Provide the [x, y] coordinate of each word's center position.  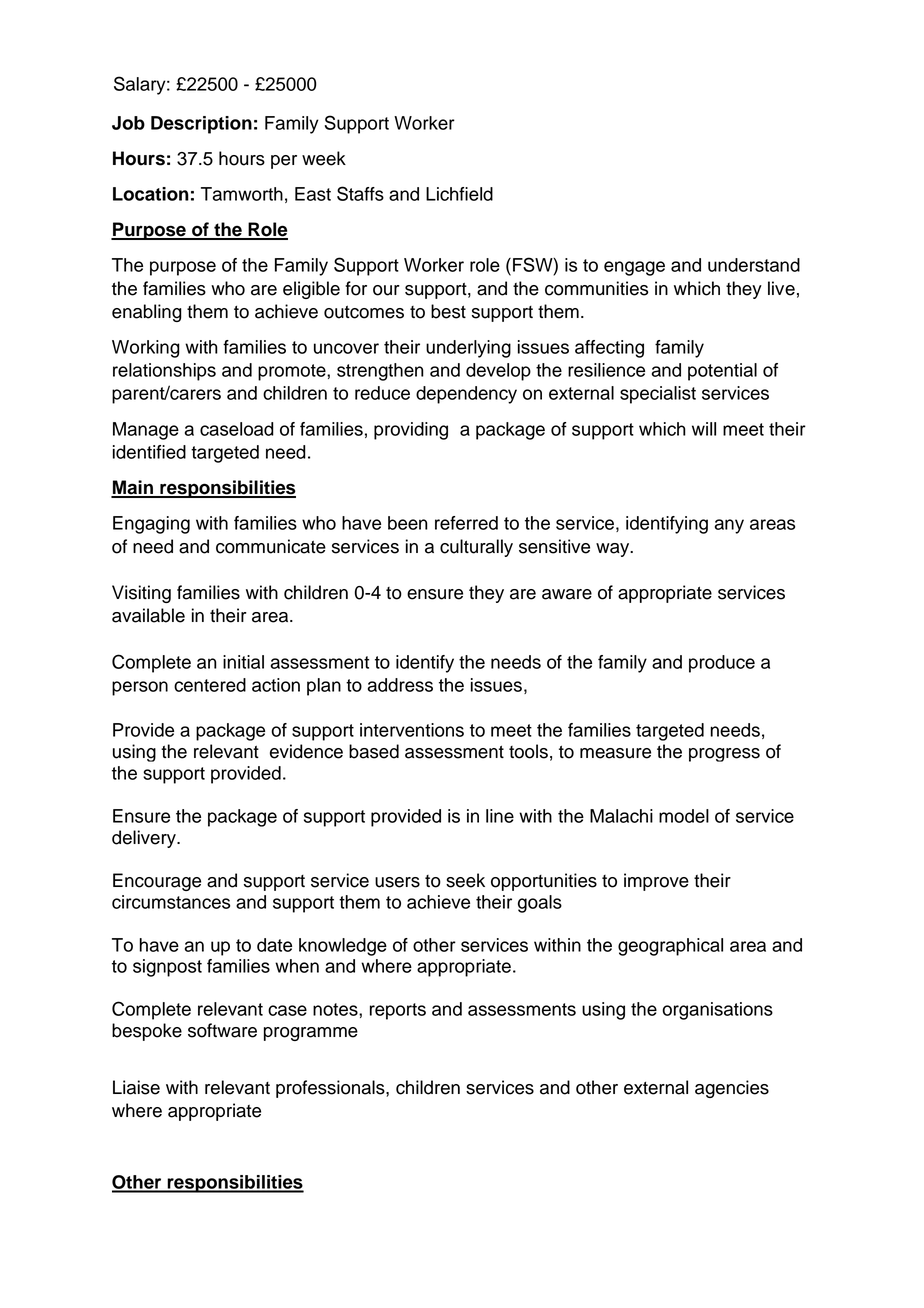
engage [634, 268]
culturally [476, 548]
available [148, 615]
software [222, 1030]
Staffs [360, 193]
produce [722, 664]
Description [201, 125]
